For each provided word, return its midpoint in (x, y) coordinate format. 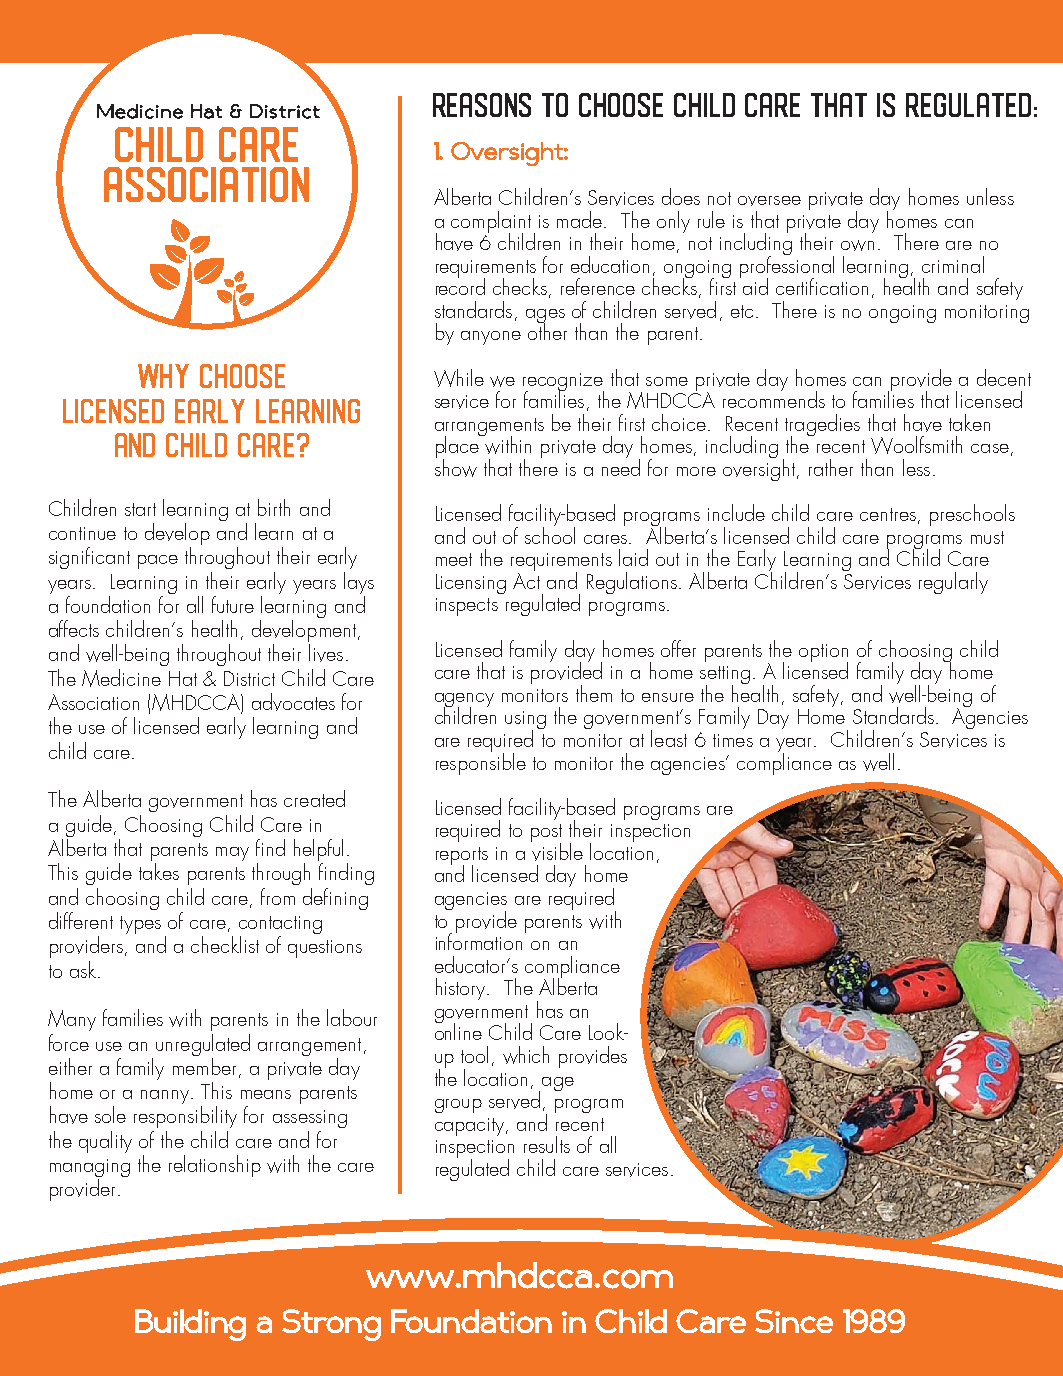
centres (888, 514)
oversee (769, 201)
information (479, 940)
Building (190, 1325)
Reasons (482, 105)
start (140, 509)
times (733, 740)
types (140, 925)
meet (454, 559)
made (579, 219)
